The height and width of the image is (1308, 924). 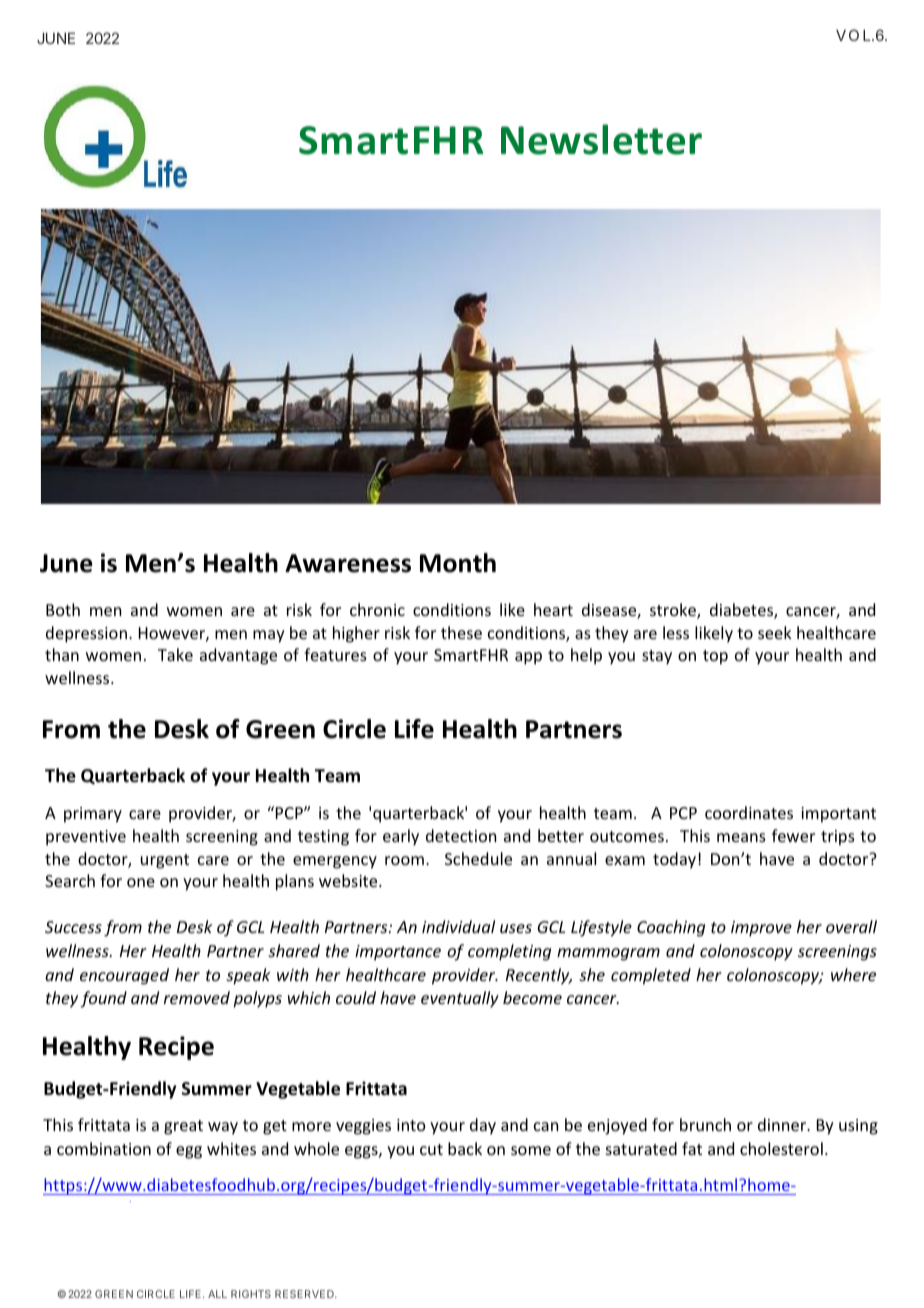 What do you see at coordinates (674, 611) in the image?
I see `stroke` at bounding box center [674, 611].
